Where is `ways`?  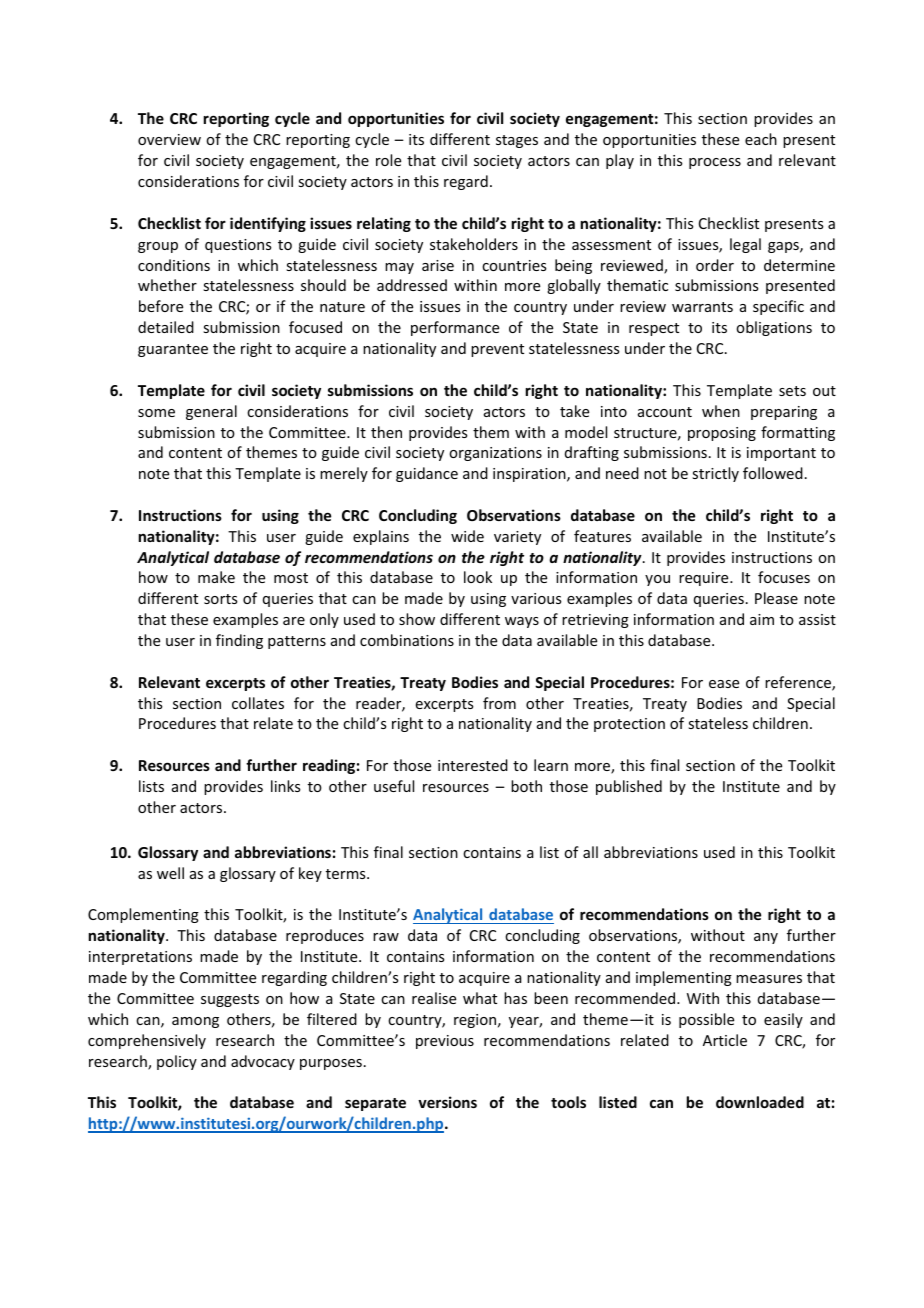
ways is located at coordinates (522, 622).
